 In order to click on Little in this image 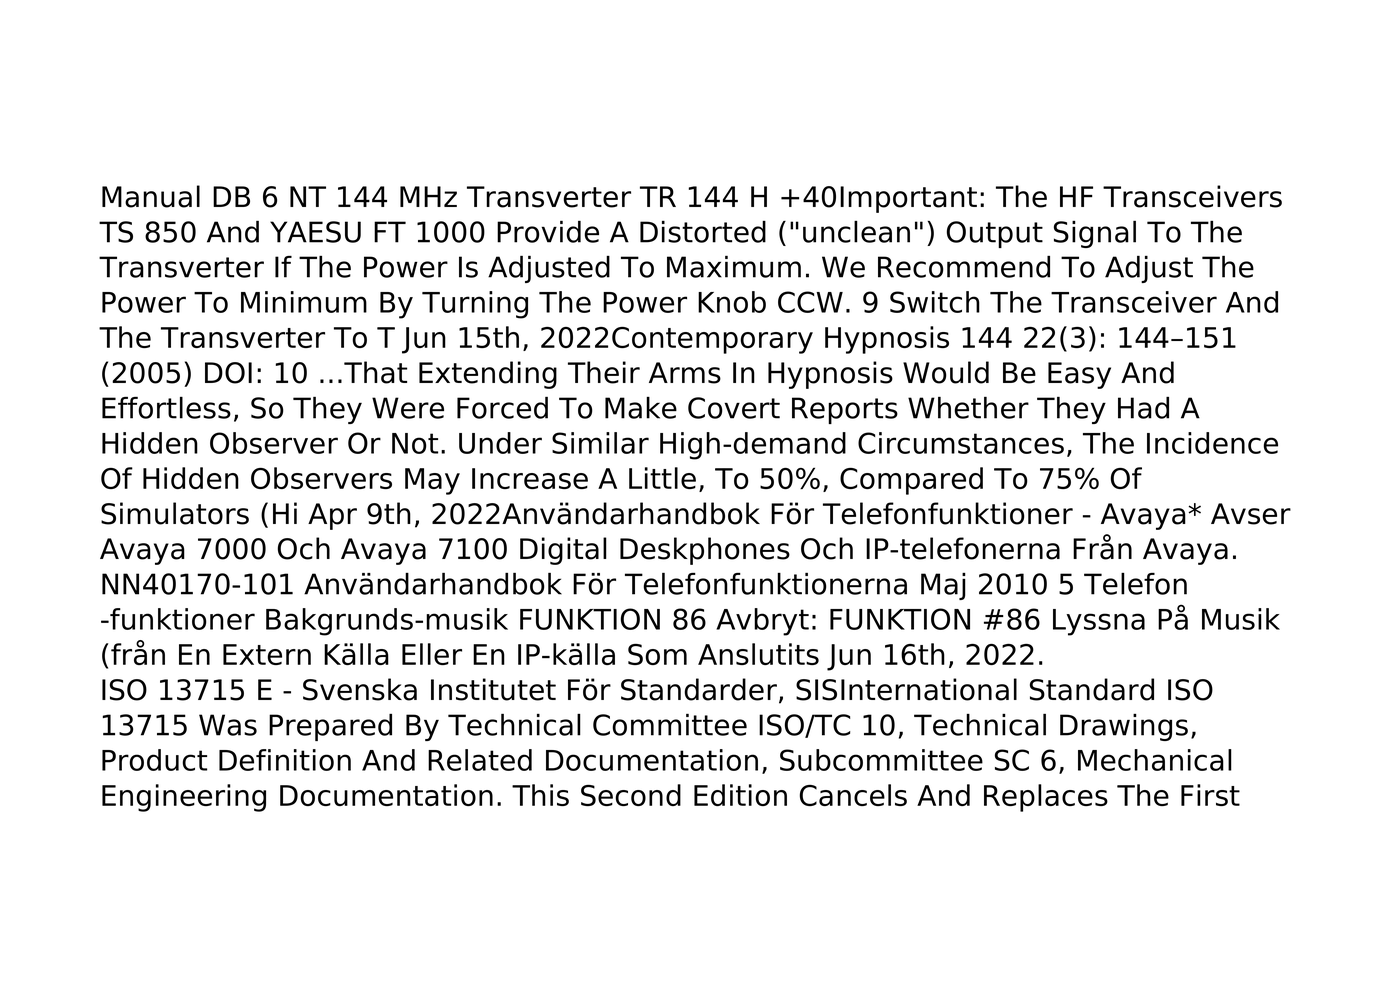, I will do `click(662, 478)`.
